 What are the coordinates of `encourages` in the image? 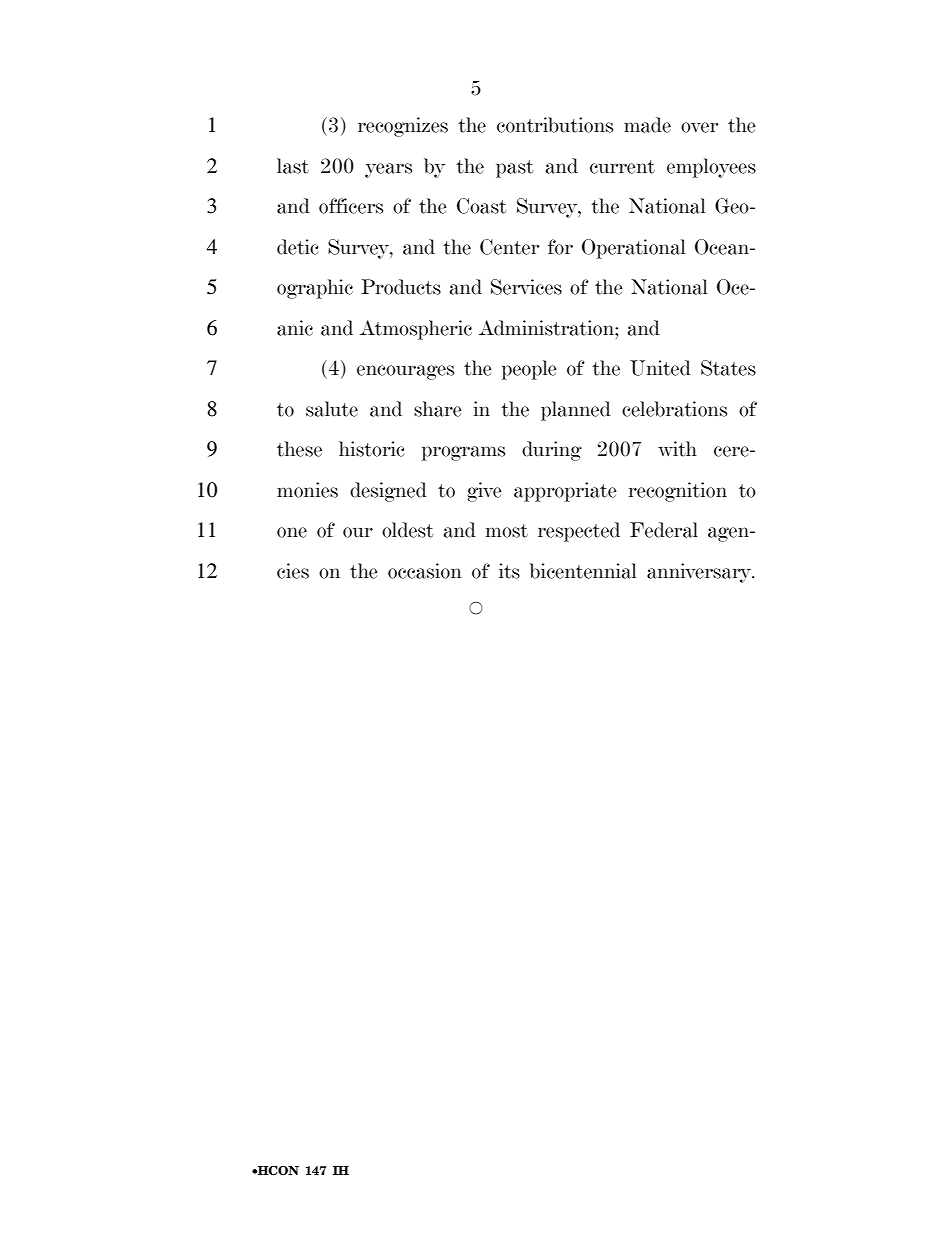 It's located at (405, 372).
